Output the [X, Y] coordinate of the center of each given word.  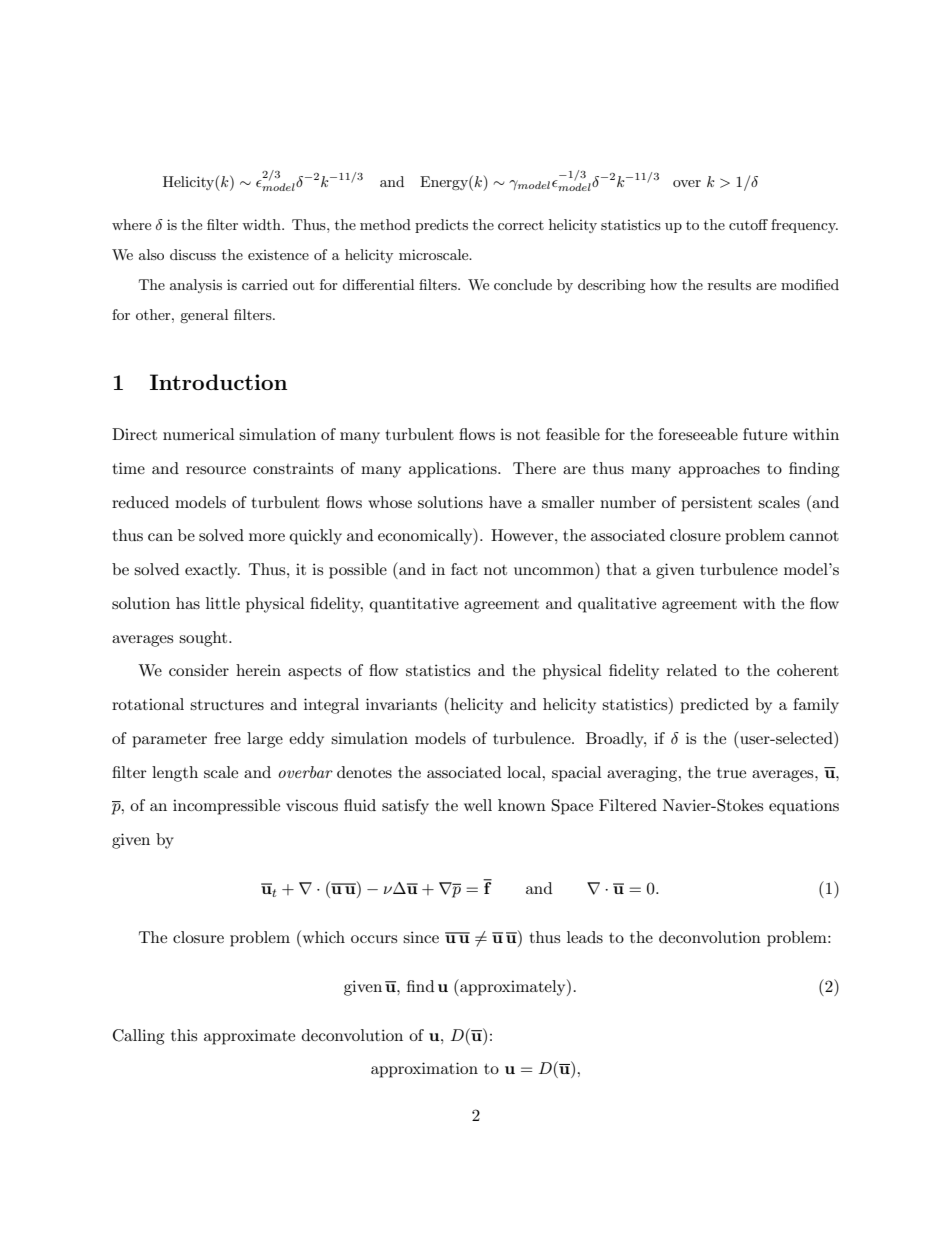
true [731, 773]
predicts [441, 226]
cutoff [748, 224]
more [267, 537]
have [505, 502]
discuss [193, 254]
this [184, 1035]
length [175, 774]
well [478, 805]
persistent [716, 504]
